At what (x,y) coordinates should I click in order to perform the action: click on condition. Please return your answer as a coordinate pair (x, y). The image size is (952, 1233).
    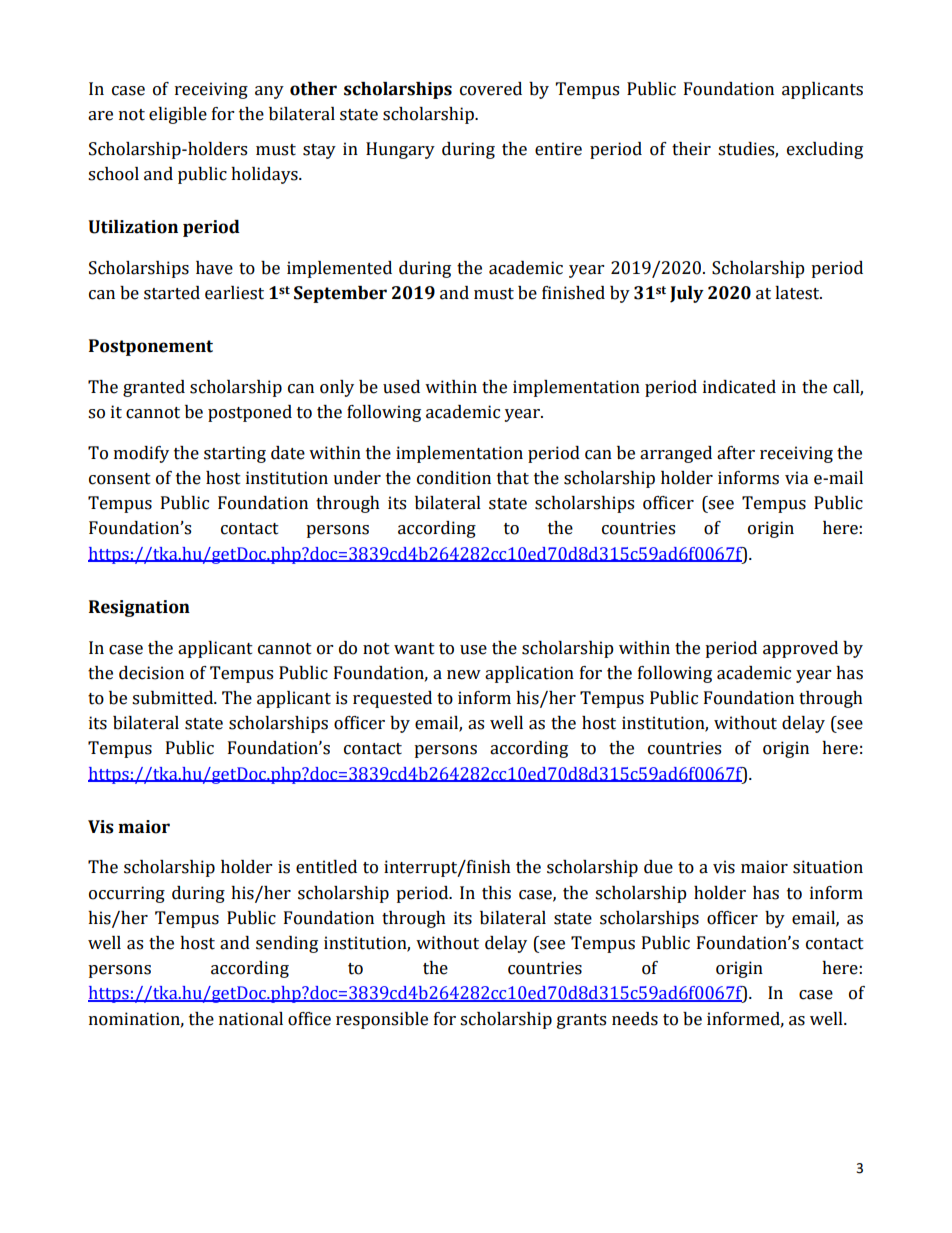
    Looking at the image, I should click on (454, 478).
